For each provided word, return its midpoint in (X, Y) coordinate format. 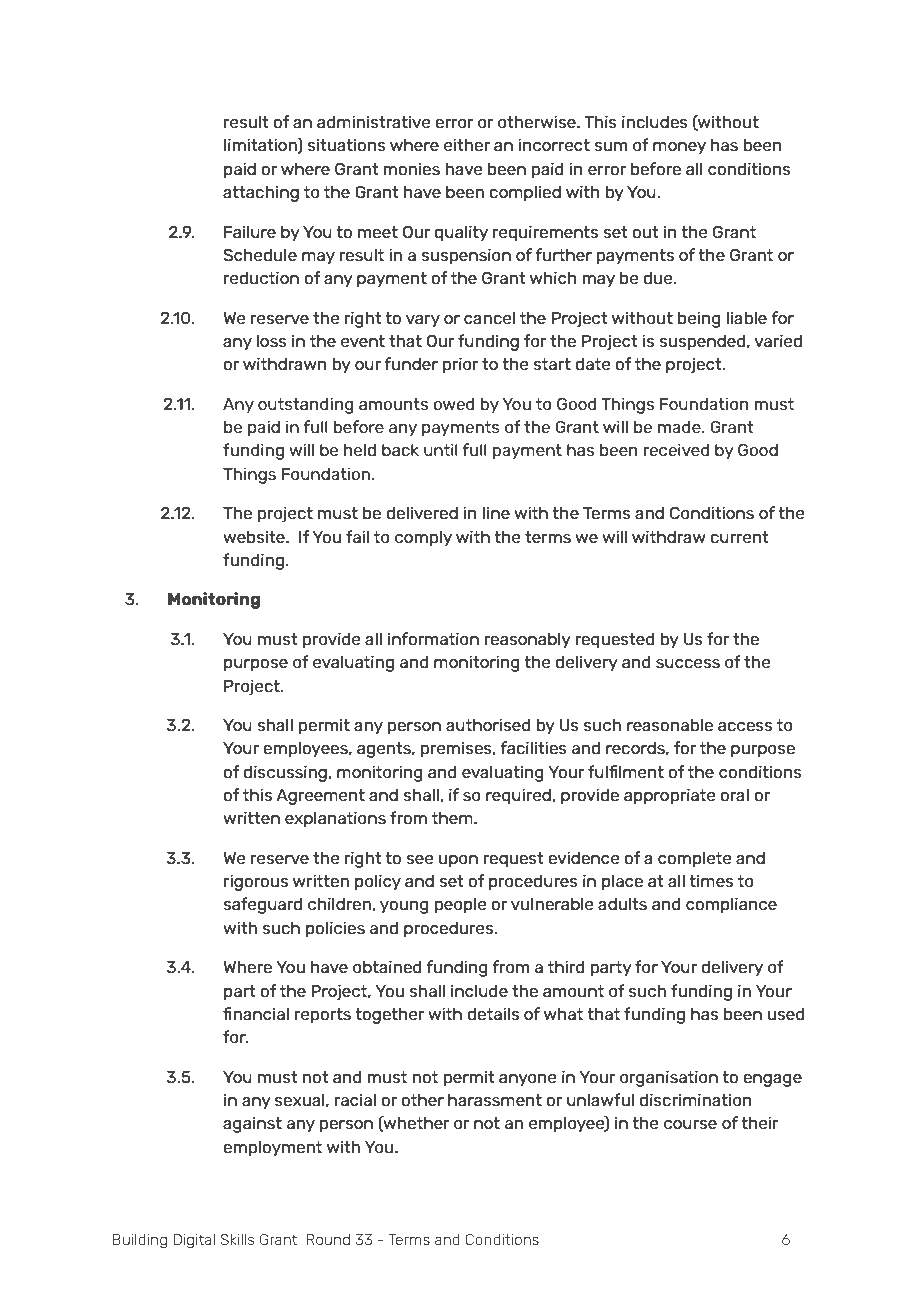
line (496, 512)
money (679, 148)
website (255, 536)
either (467, 144)
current (739, 537)
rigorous (256, 882)
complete (695, 860)
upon (458, 861)
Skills (237, 1239)
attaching (261, 193)
